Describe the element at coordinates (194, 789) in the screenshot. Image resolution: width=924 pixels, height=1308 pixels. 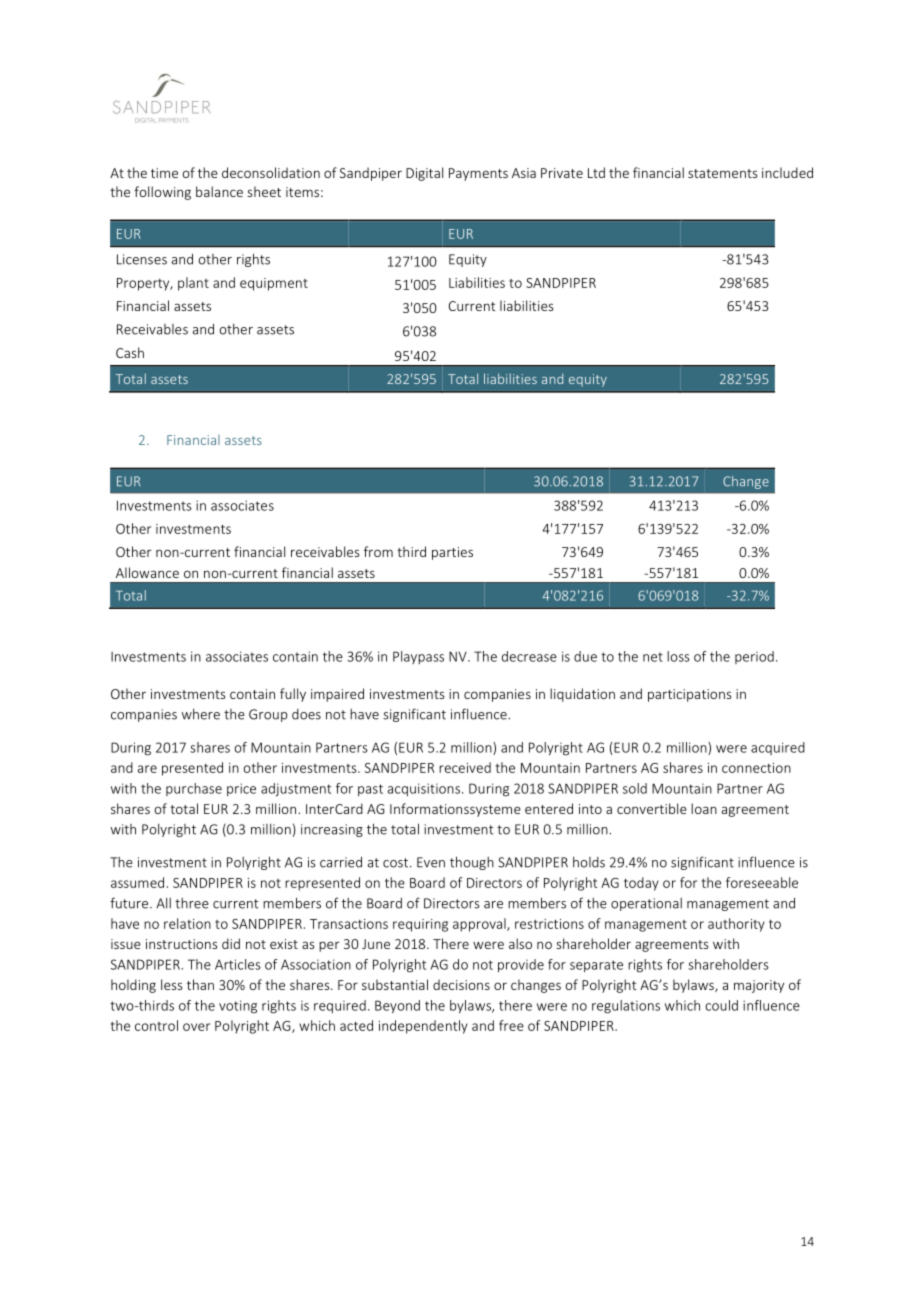
I see `purchase` at that location.
